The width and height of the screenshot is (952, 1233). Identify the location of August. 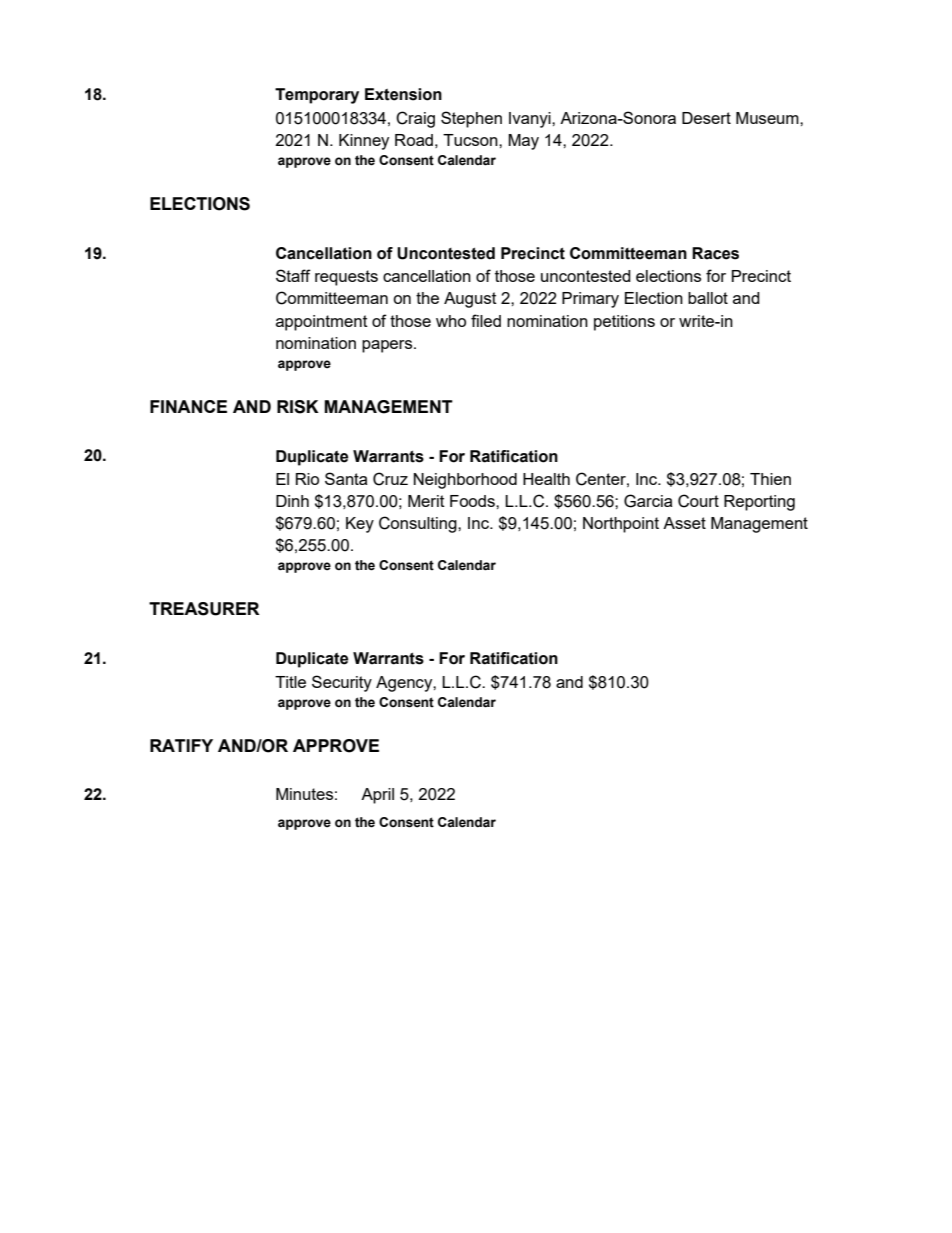
(470, 300).
